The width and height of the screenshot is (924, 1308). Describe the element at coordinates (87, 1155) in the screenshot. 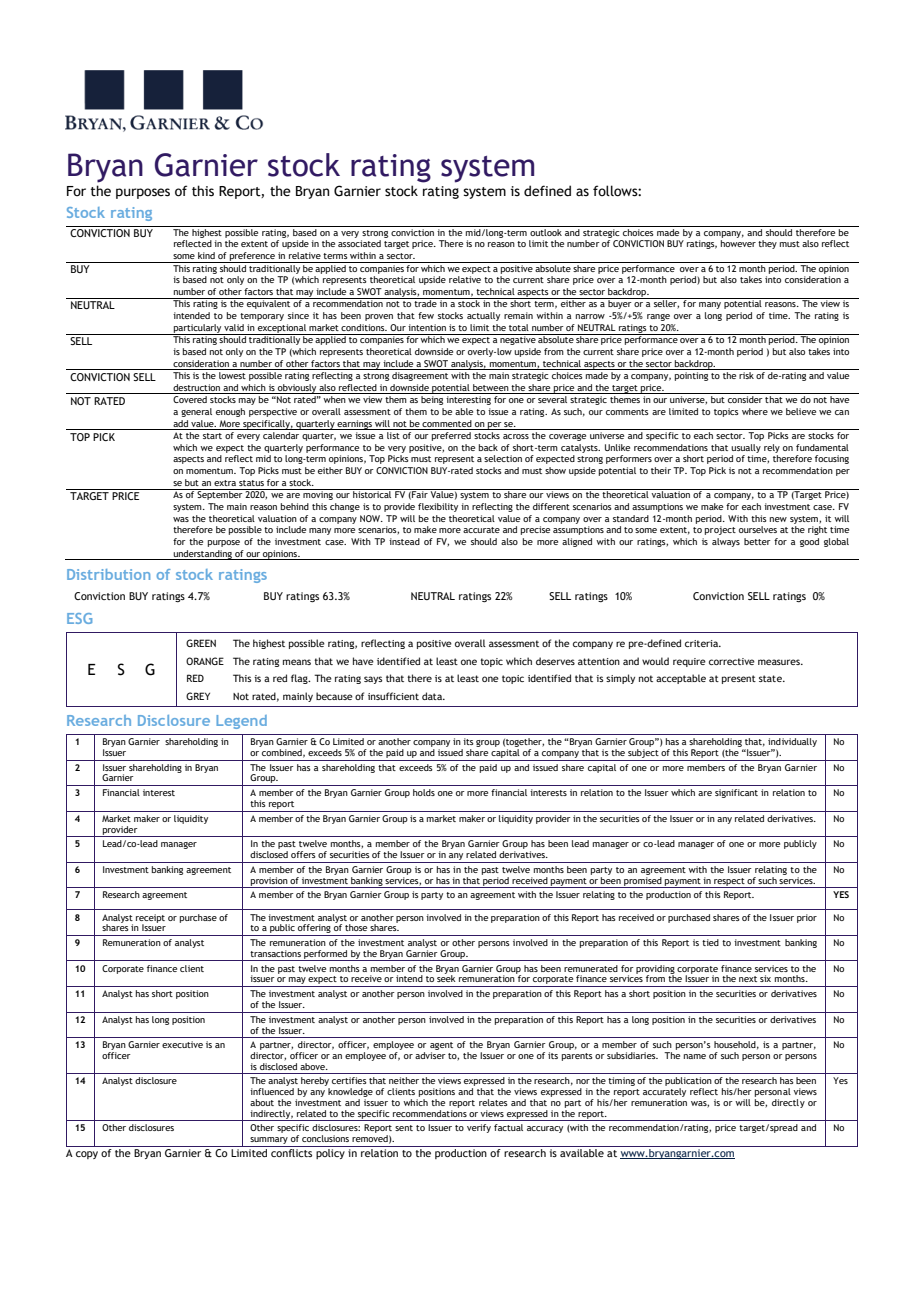

I see `copy` at that location.
